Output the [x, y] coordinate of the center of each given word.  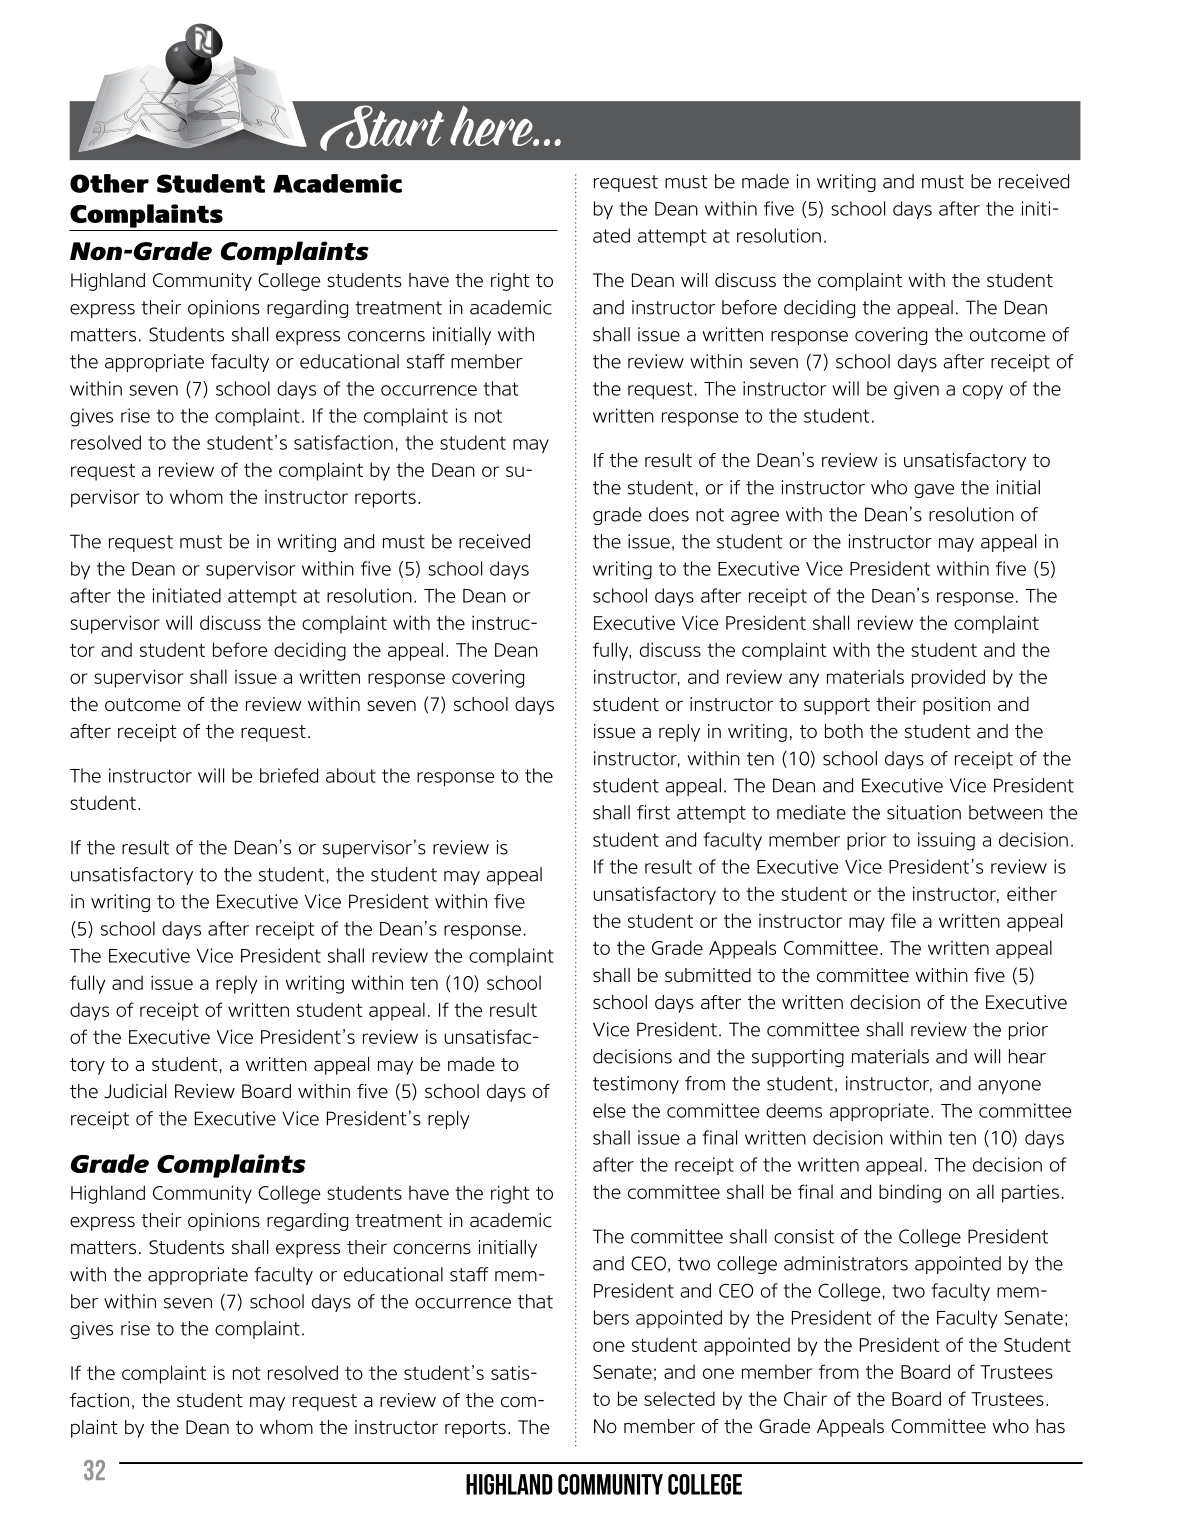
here [492, 126]
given [916, 390]
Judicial [135, 1091]
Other [109, 183]
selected [679, 1398]
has [1050, 1426]
